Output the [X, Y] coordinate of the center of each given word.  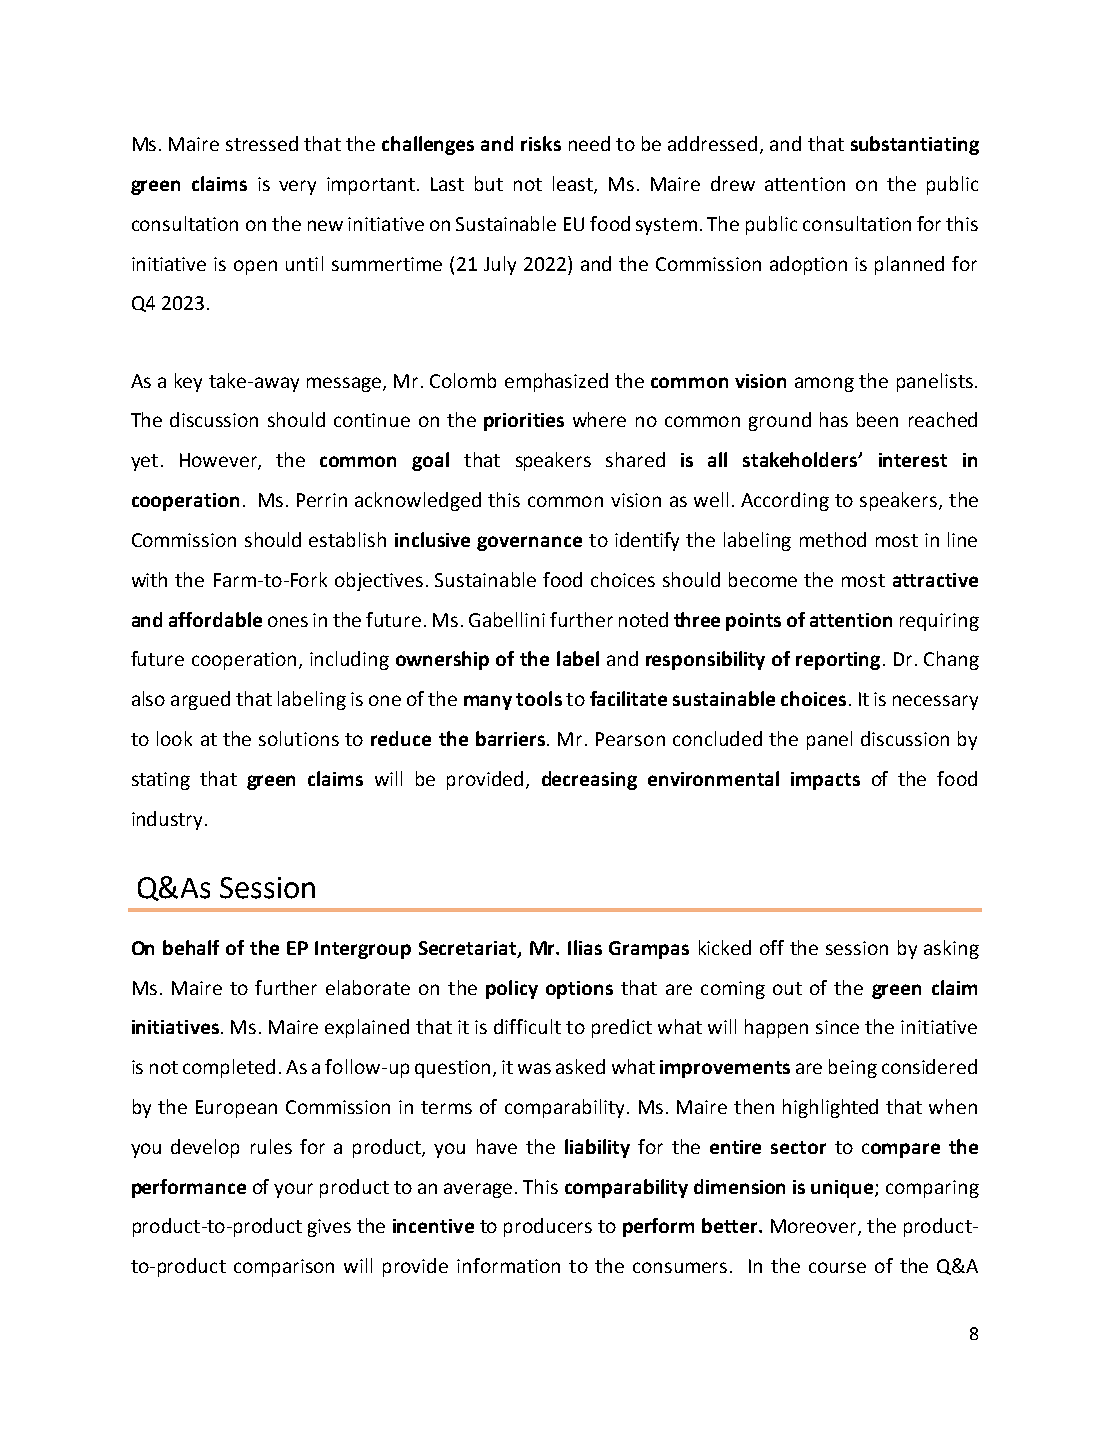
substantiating [915, 145]
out [787, 988]
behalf [191, 947]
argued [200, 700]
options [579, 990]
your [293, 1190]
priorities [524, 422]
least [574, 185]
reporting [838, 661]
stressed [262, 143]
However [219, 461]
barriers [510, 738]
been [877, 419]
